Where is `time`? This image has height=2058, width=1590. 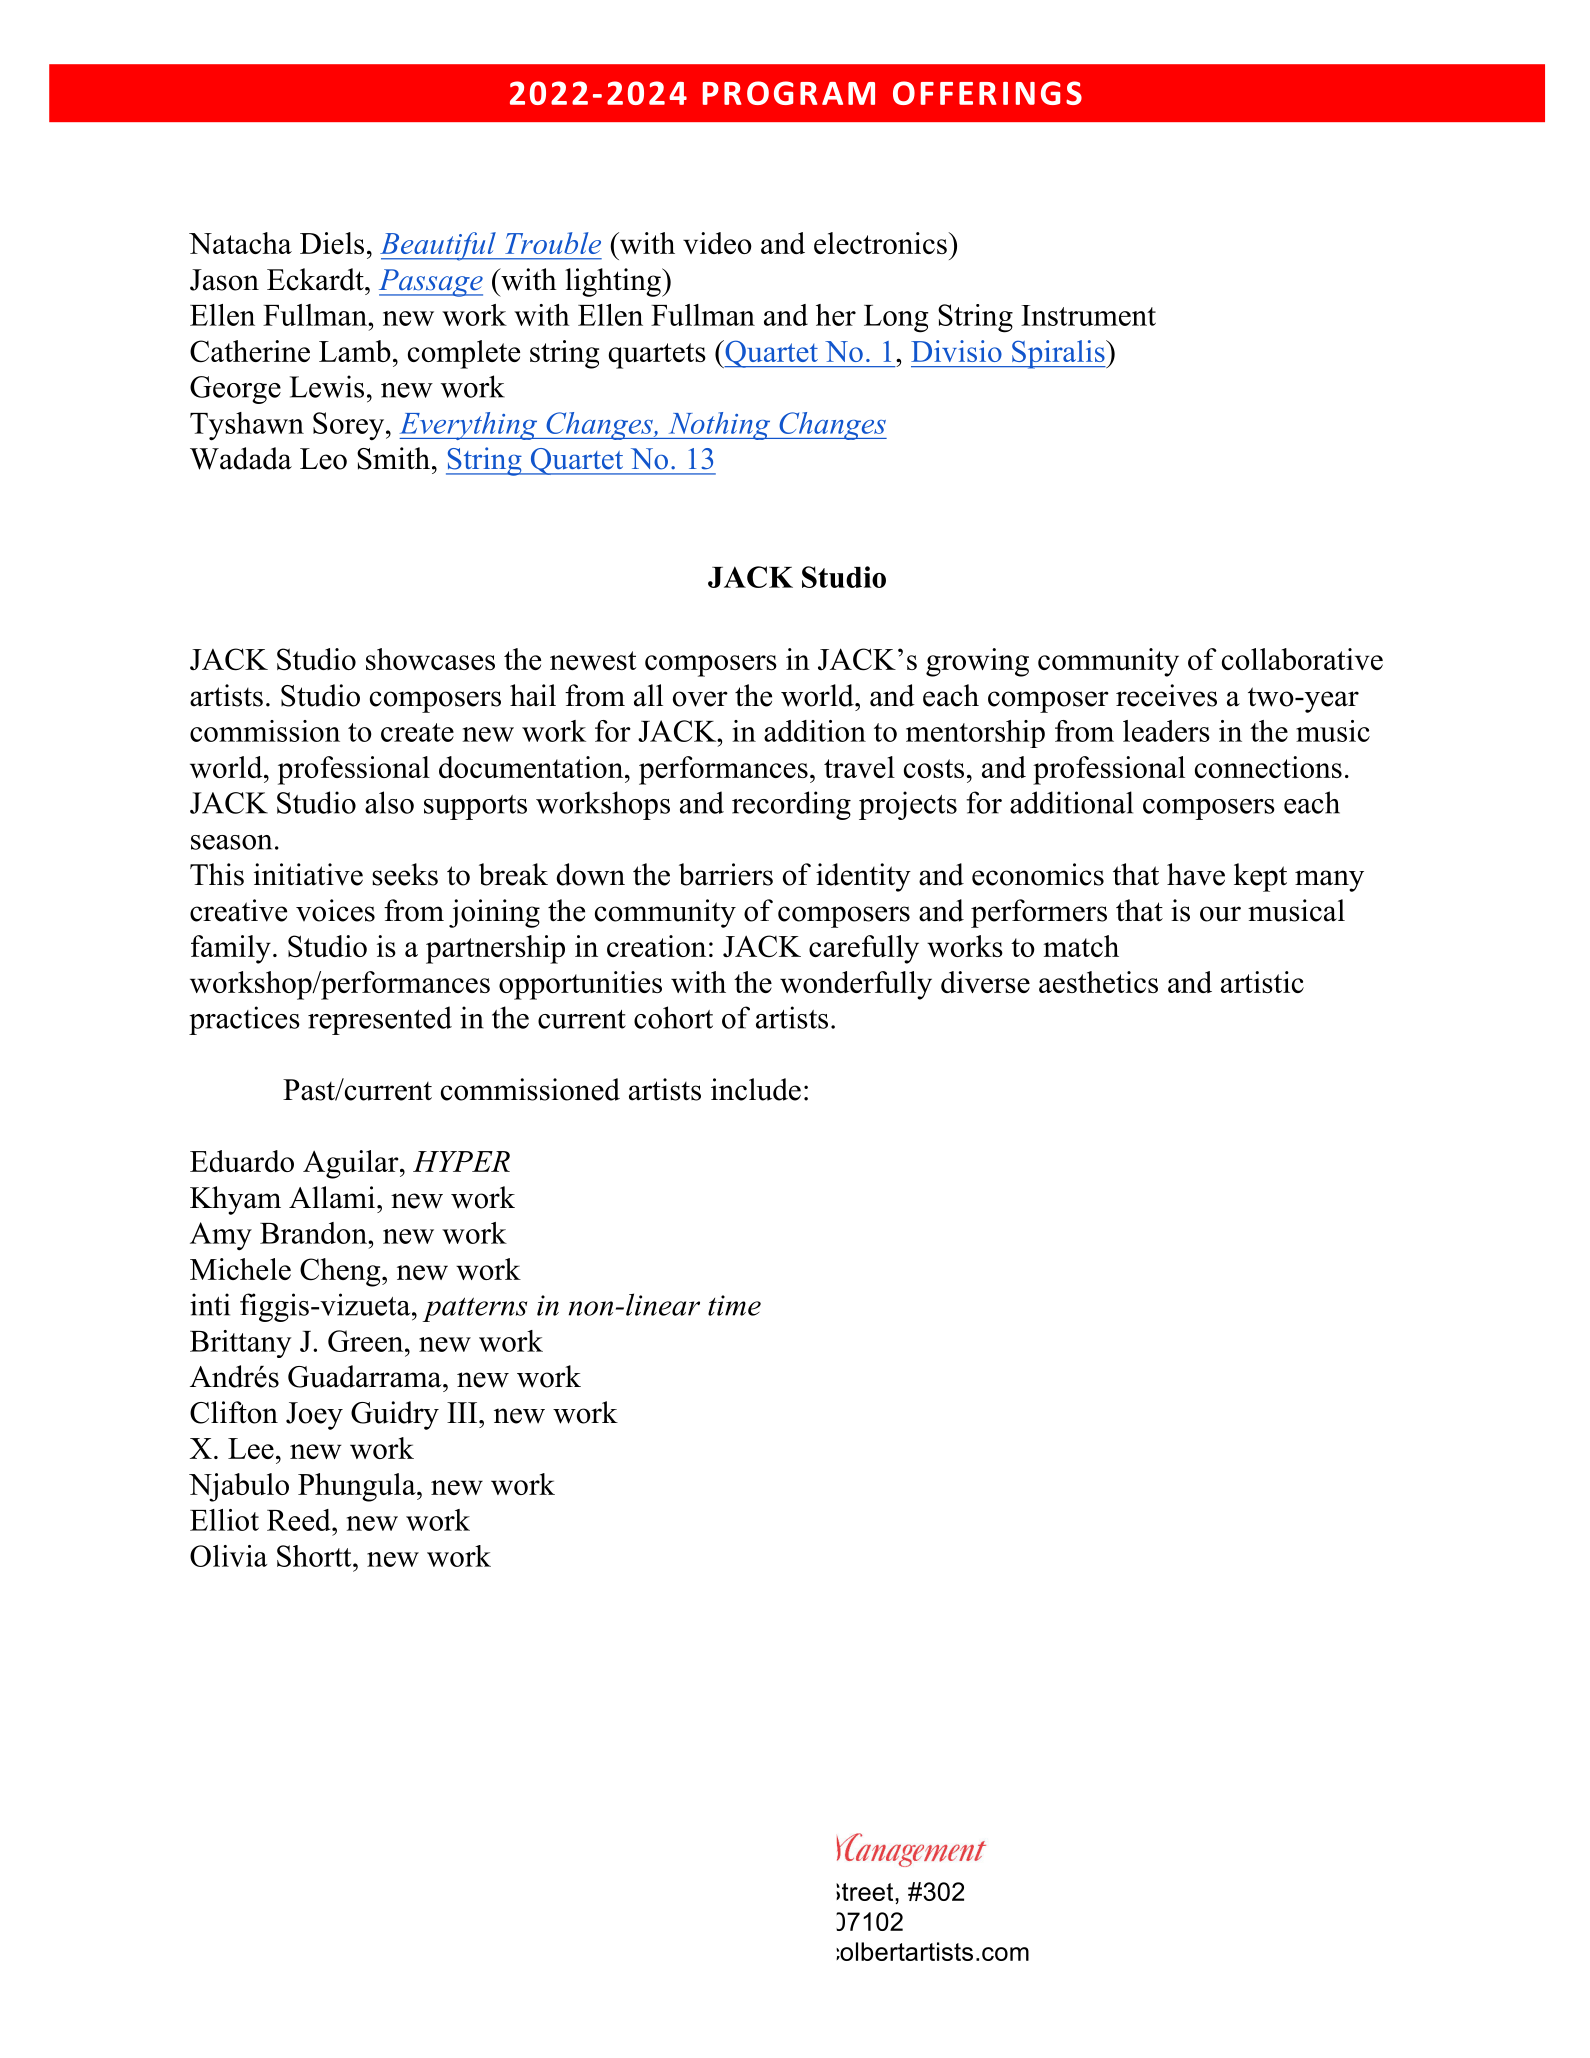
time is located at coordinates (734, 1305).
